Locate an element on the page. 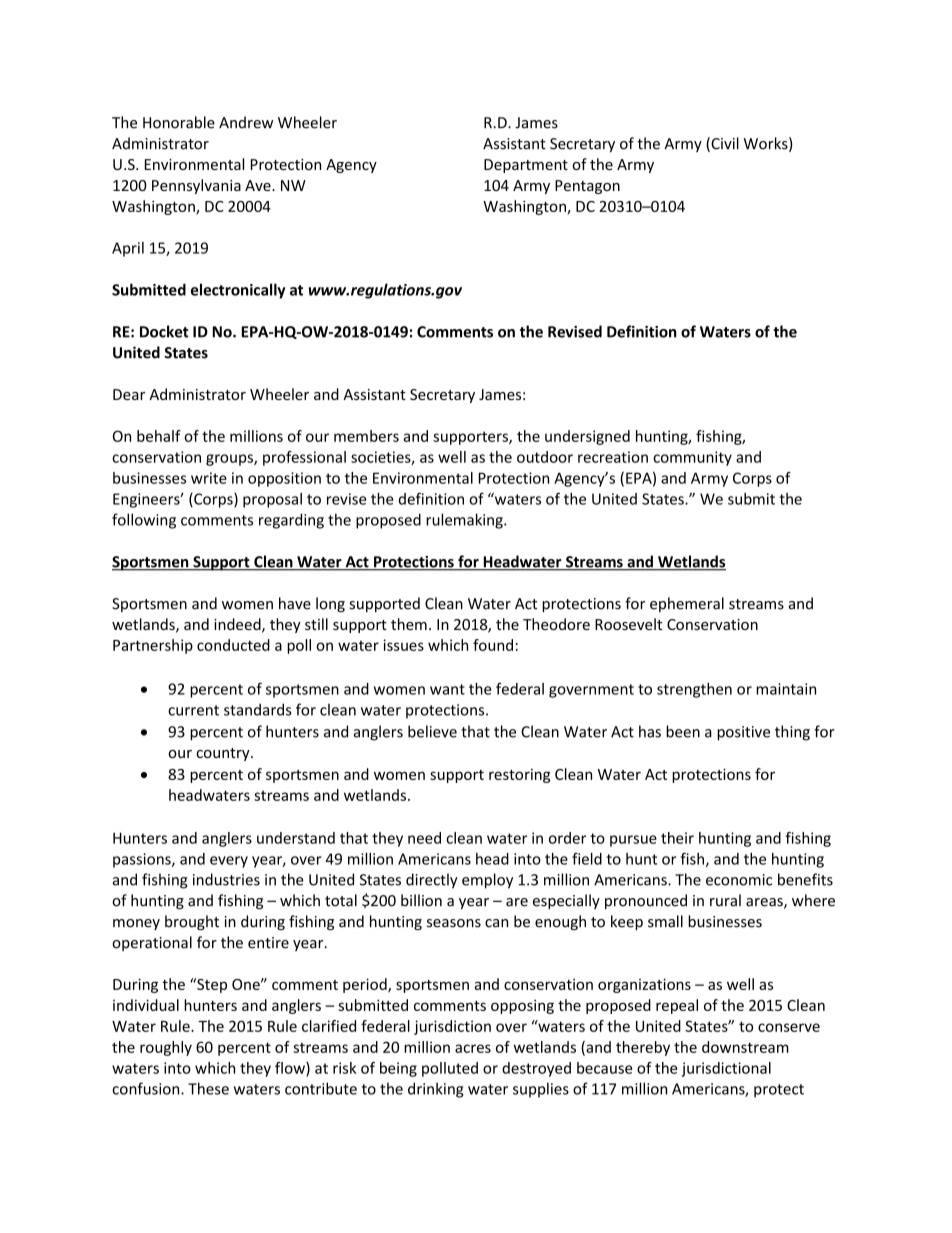  believe is located at coordinates (432, 731).
